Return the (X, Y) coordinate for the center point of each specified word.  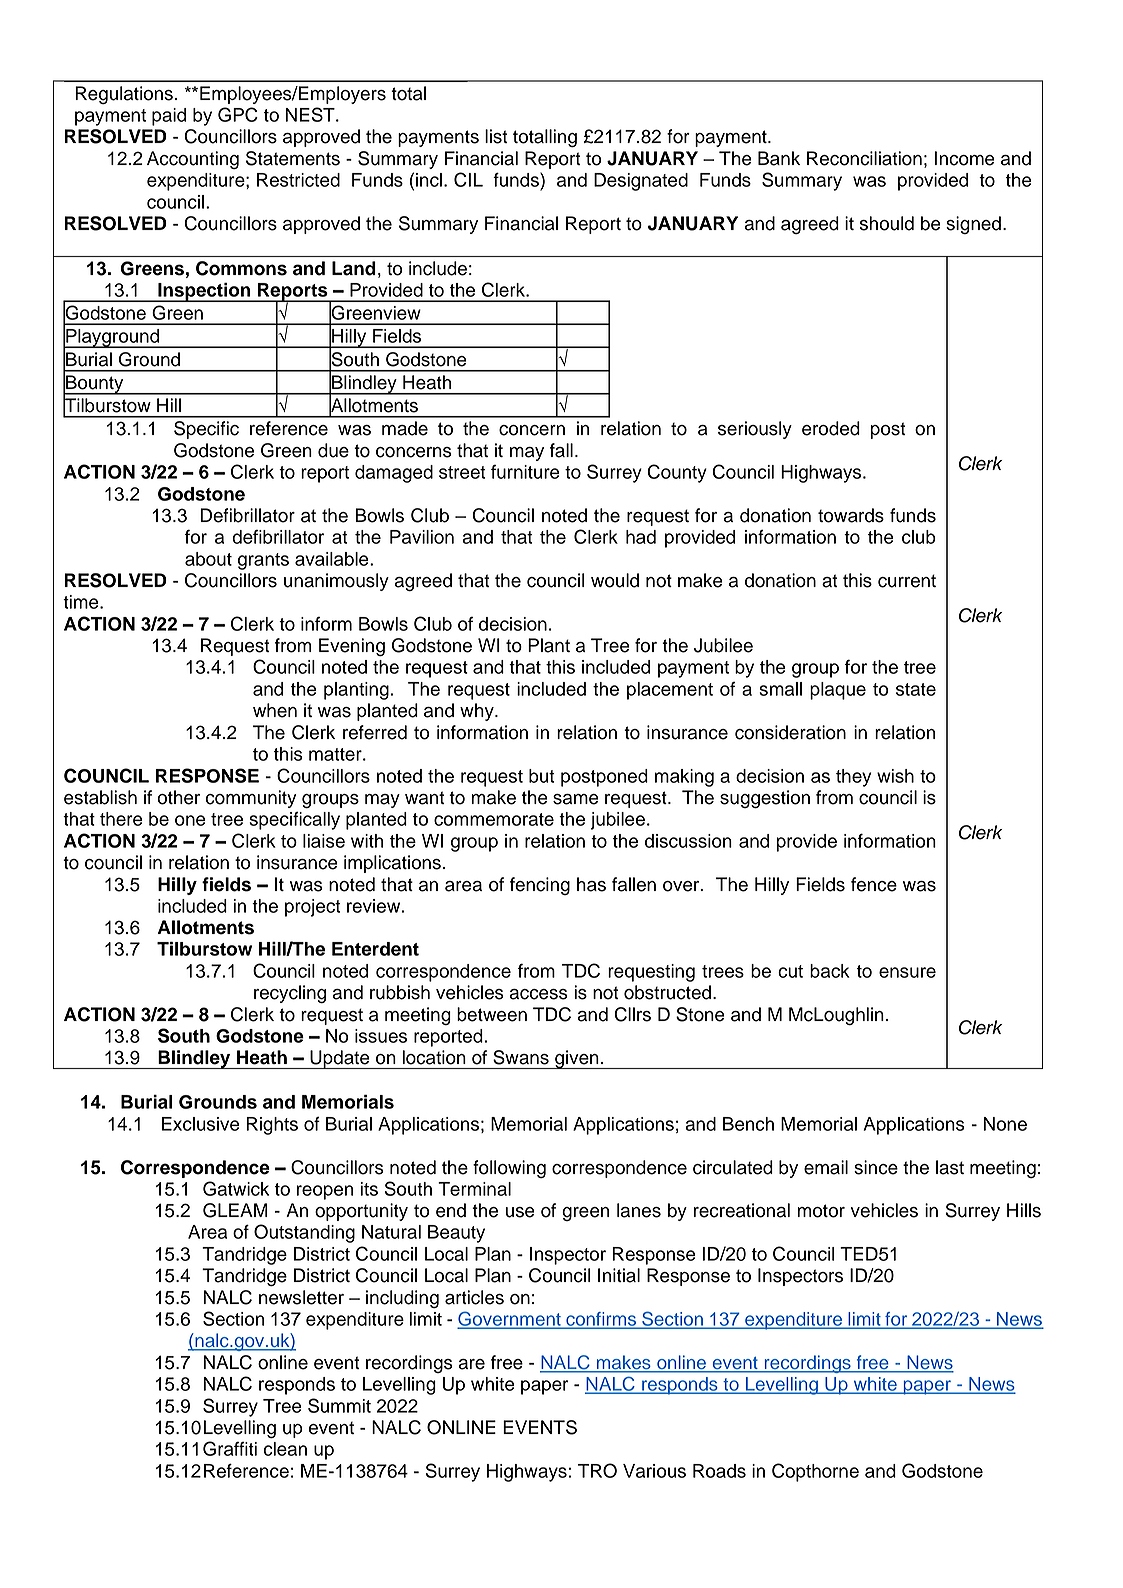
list (496, 136)
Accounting (193, 160)
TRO (597, 1470)
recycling (290, 994)
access (538, 994)
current (907, 581)
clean (285, 1449)
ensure (907, 972)
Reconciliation (864, 158)
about (208, 559)
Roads (719, 1471)
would (615, 580)
